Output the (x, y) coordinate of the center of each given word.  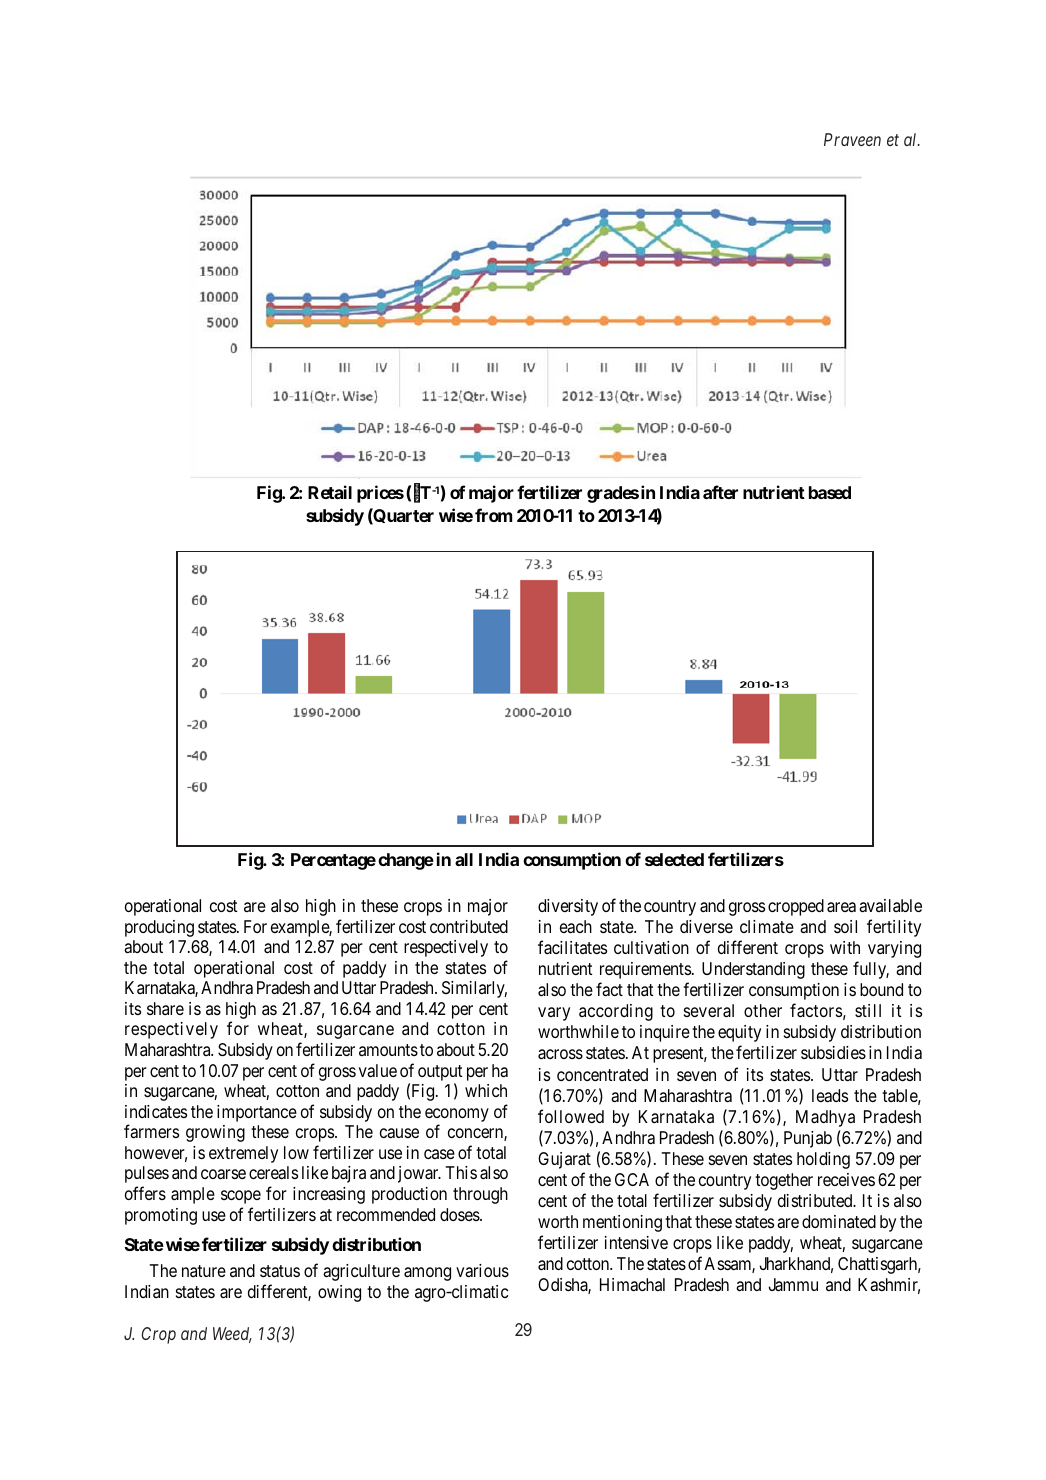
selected (674, 859)
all (464, 859)
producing (159, 928)
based (830, 492)
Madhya (825, 1118)
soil (845, 926)
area (841, 907)
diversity (568, 907)
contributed (469, 926)
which (486, 1090)
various (482, 1271)
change (406, 861)
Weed (232, 1335)
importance (257, 1113)
